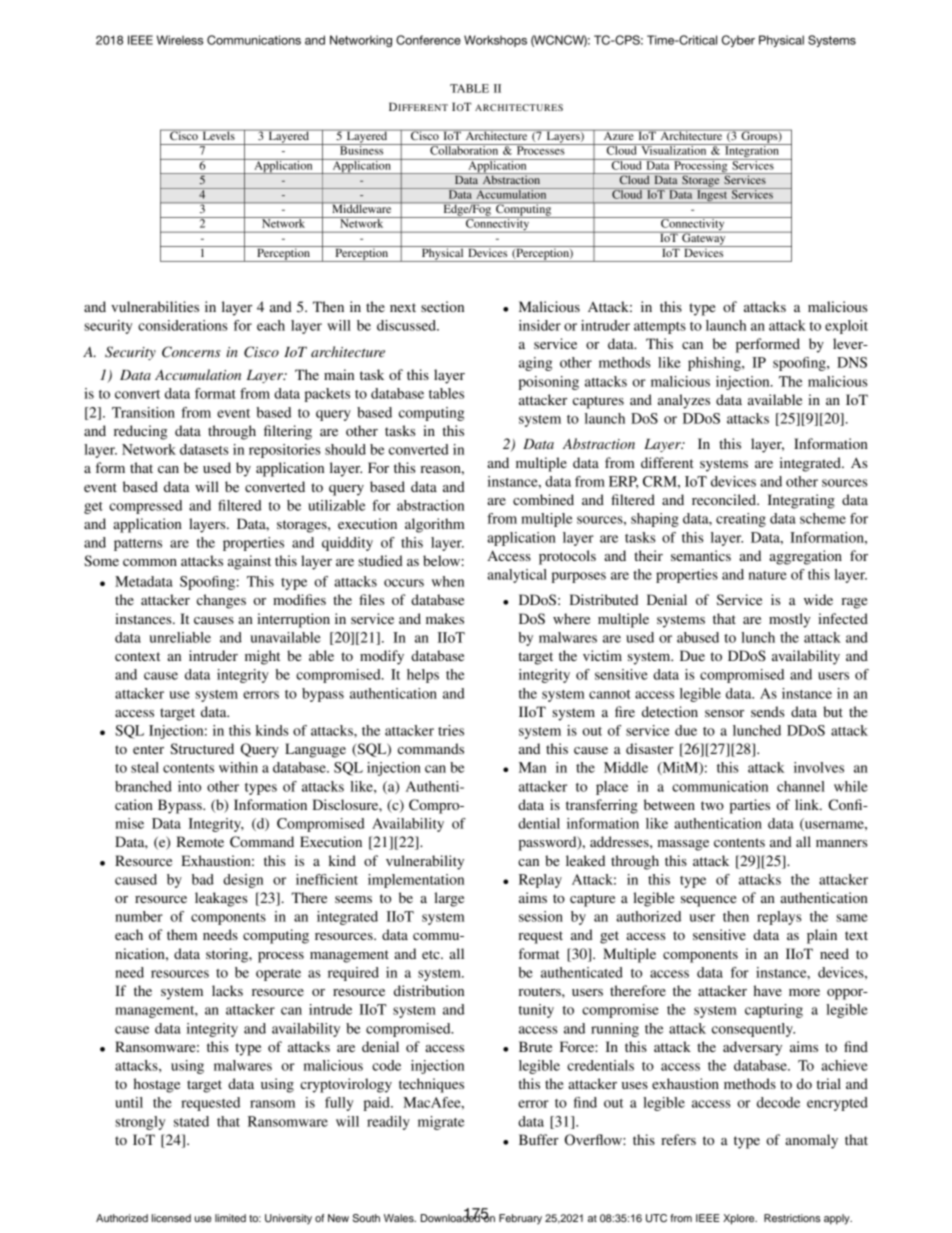  What do you see at coordinates (790, 620) in the document?
I see `mostly` at bounding box center [790, 620].
